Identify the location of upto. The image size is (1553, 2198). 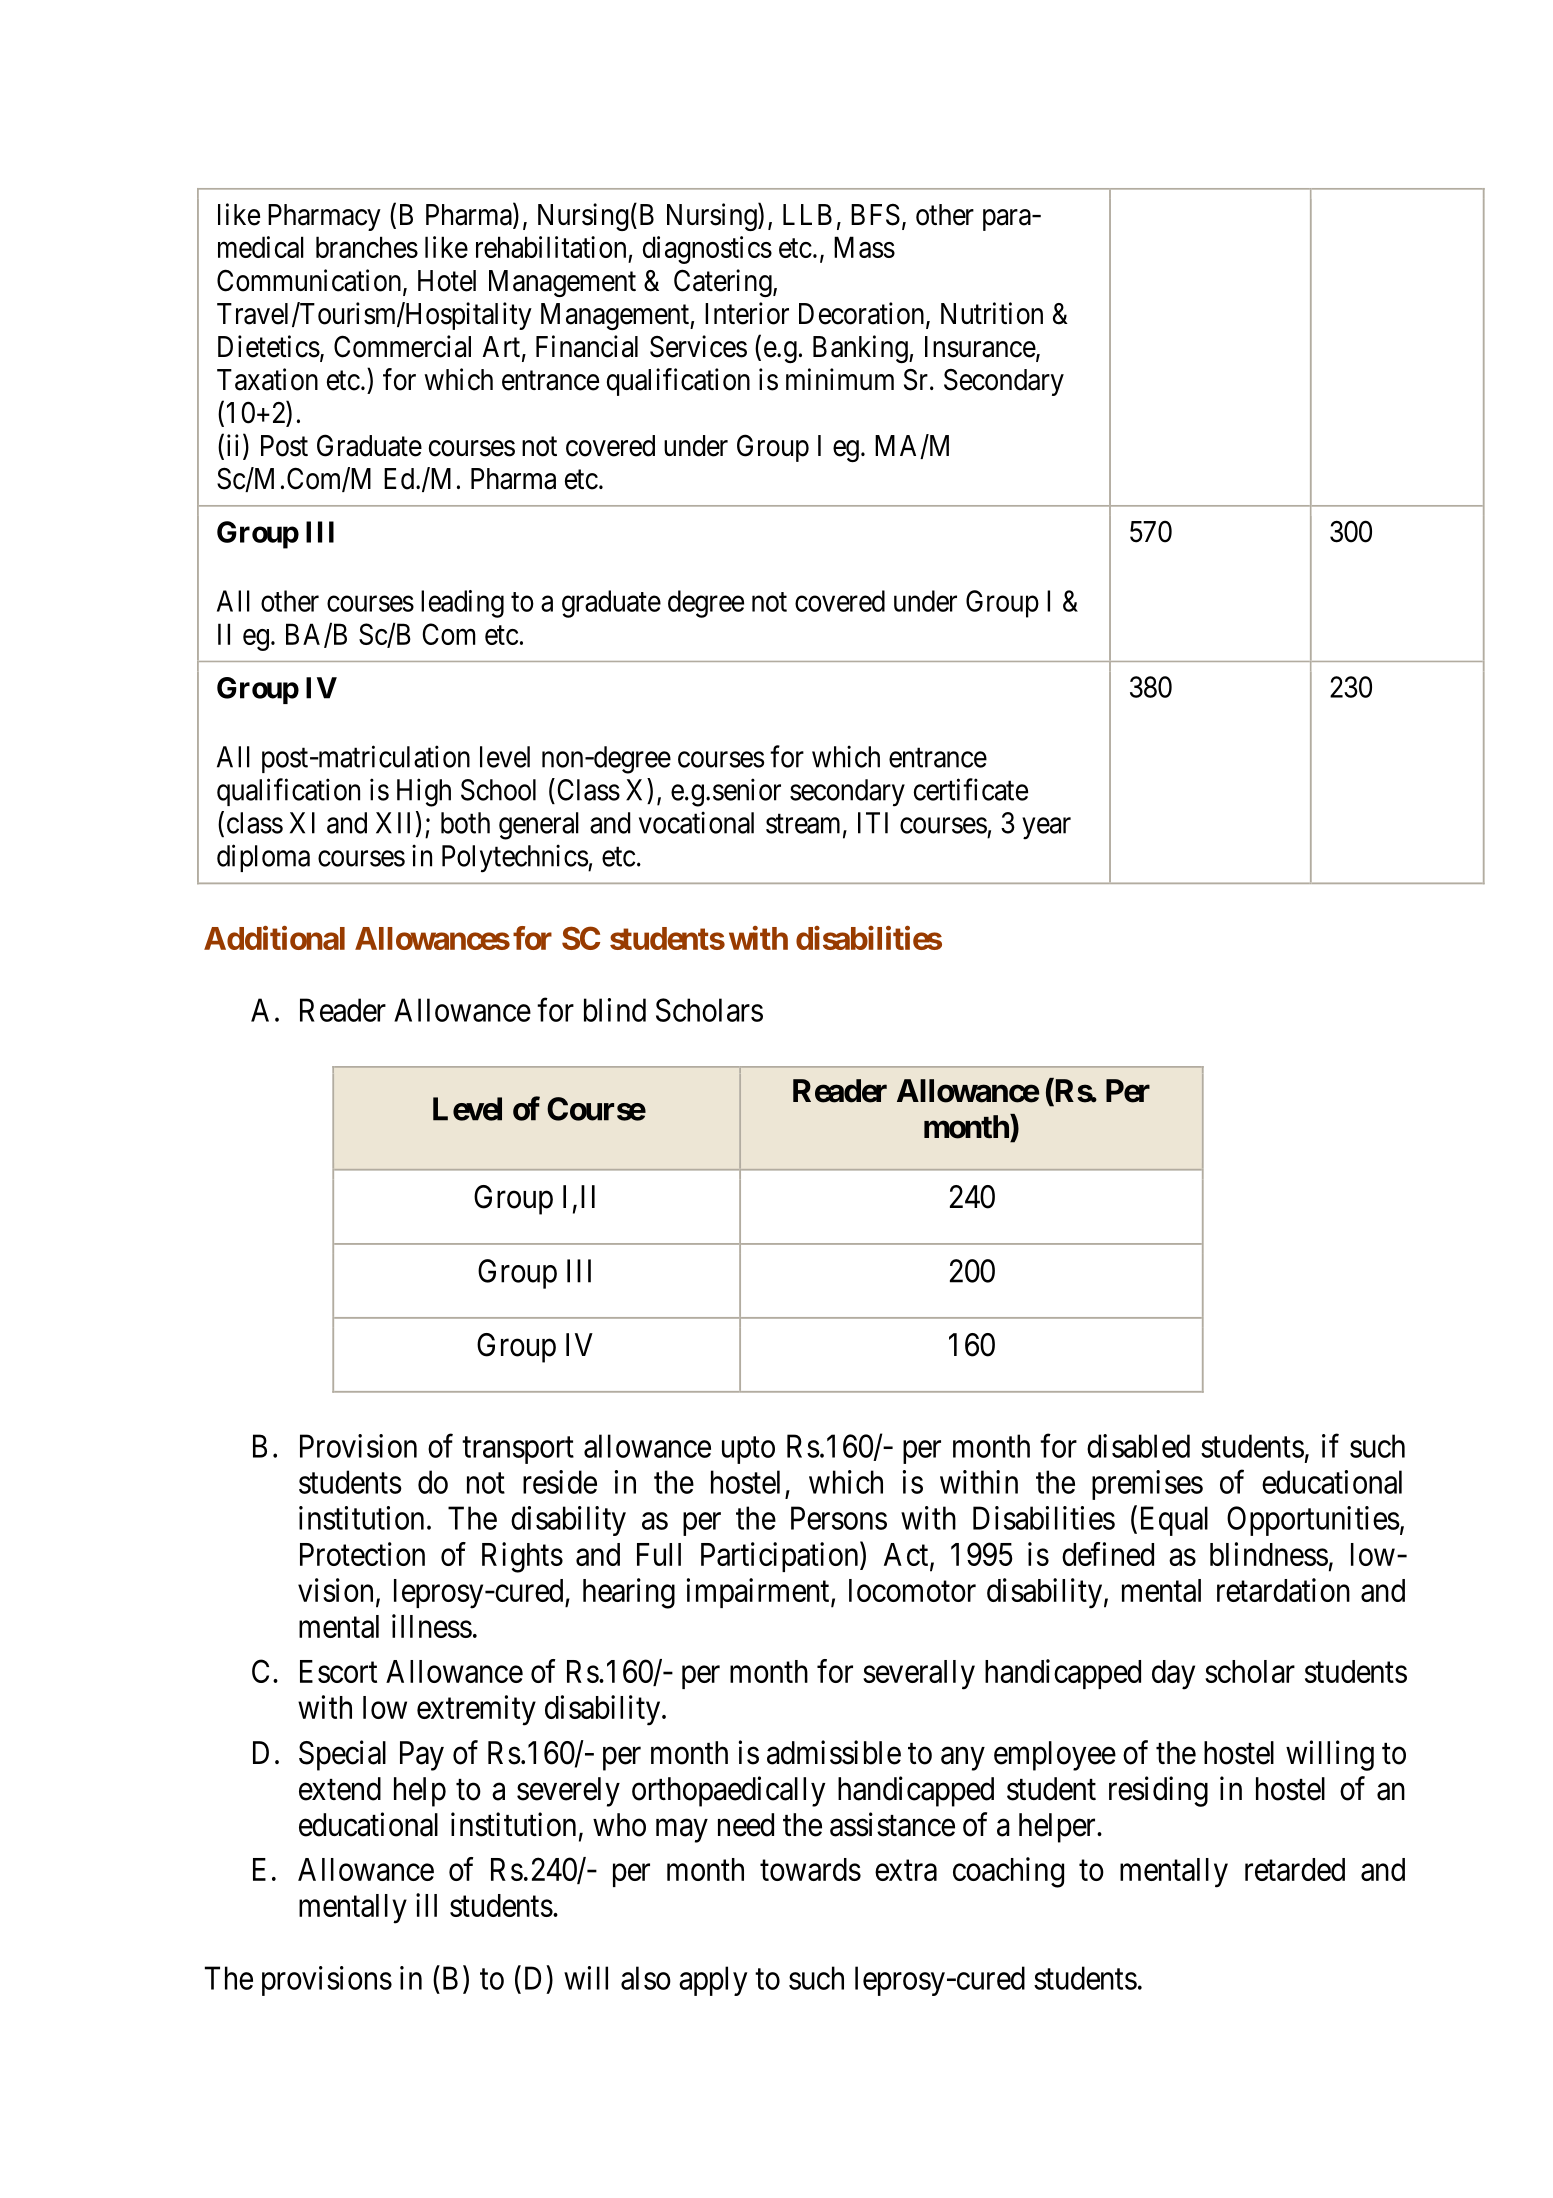
(748, 1450).
